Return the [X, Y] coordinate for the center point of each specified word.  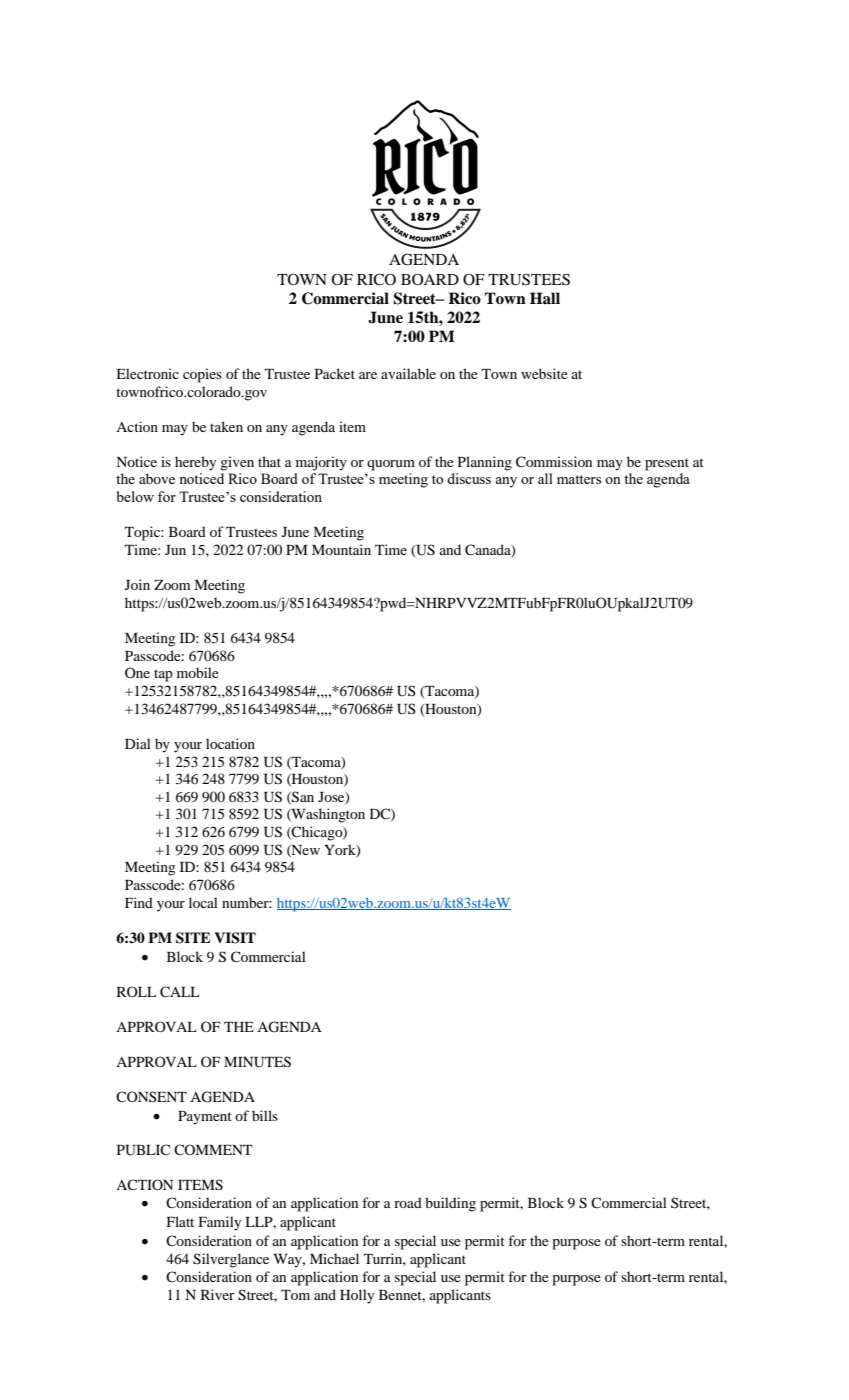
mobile [198, 672]
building [450, 1204]
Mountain [341, 549]
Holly [357, 1296]
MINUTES [257, 1062]
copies [202, 375]
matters [579, 479]
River [217, 1294]
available [408, 373]
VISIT [235, 938]
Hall [545, 298]
